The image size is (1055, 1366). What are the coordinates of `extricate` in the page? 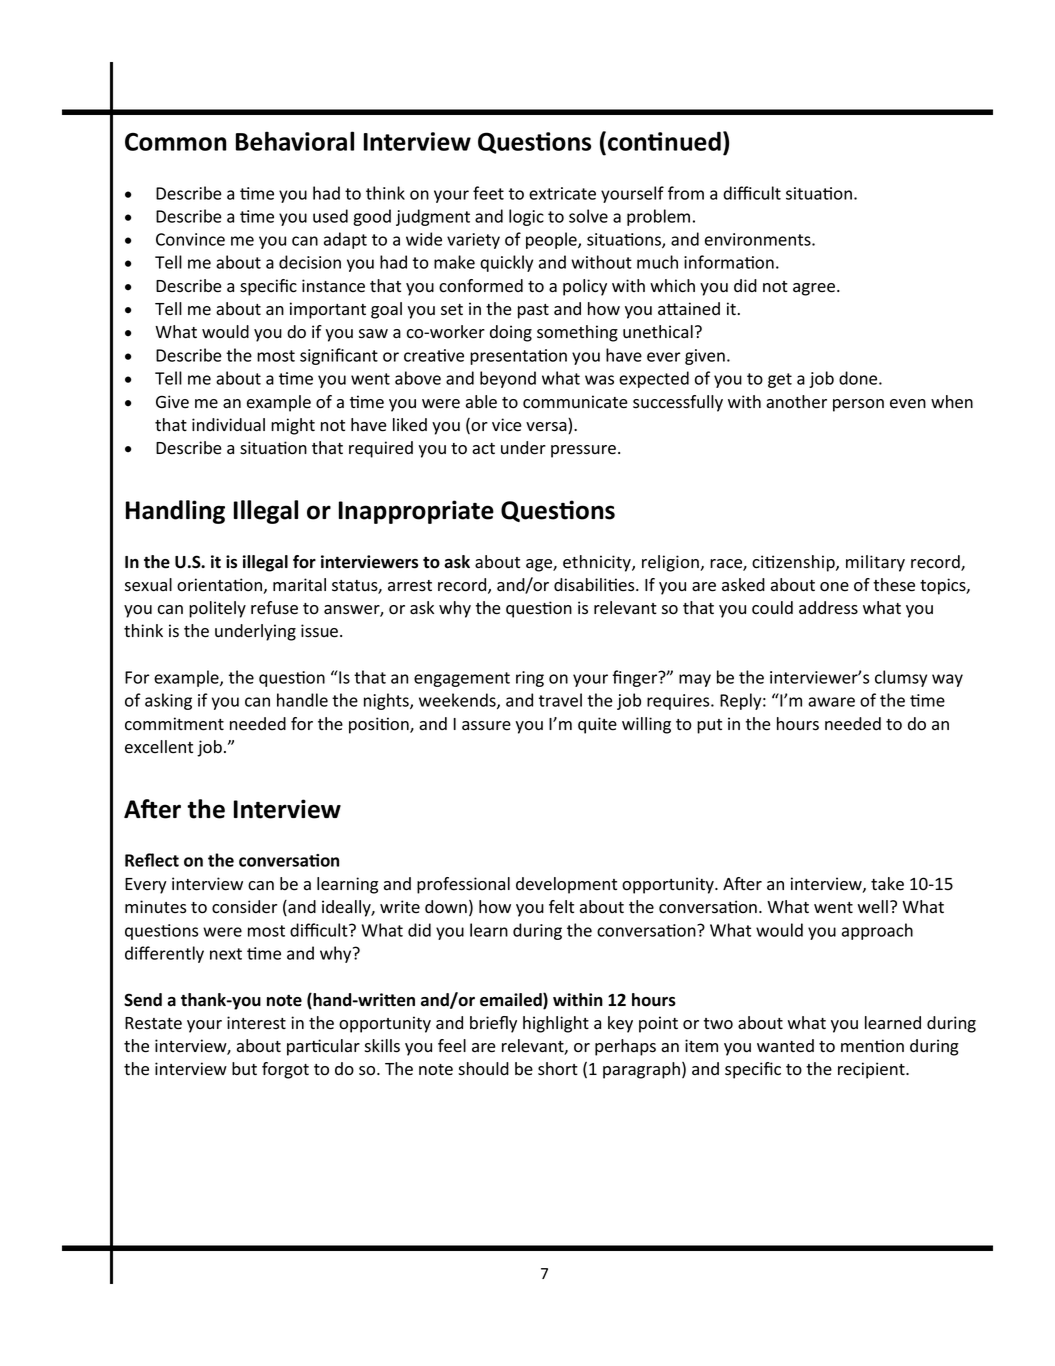 It's located at (562, 193).
